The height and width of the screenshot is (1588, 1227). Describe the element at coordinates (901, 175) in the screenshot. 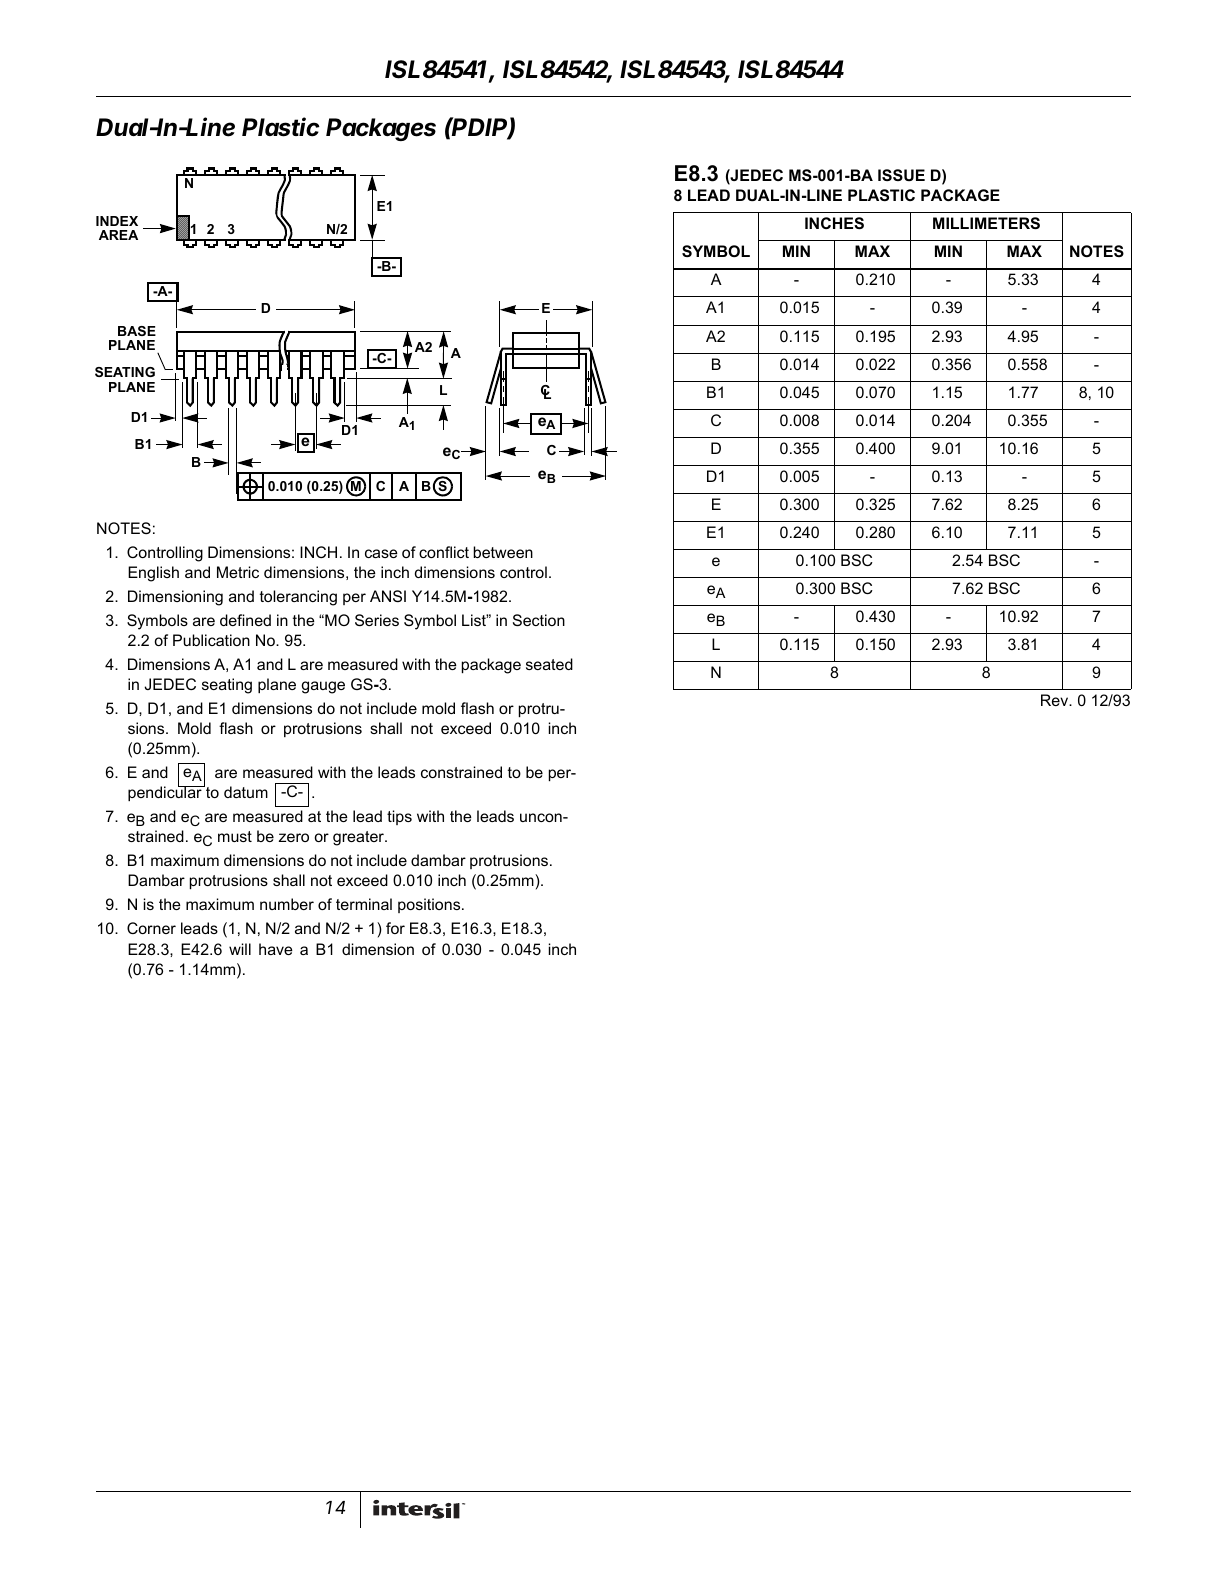

I see `ISSUE` at that location.
